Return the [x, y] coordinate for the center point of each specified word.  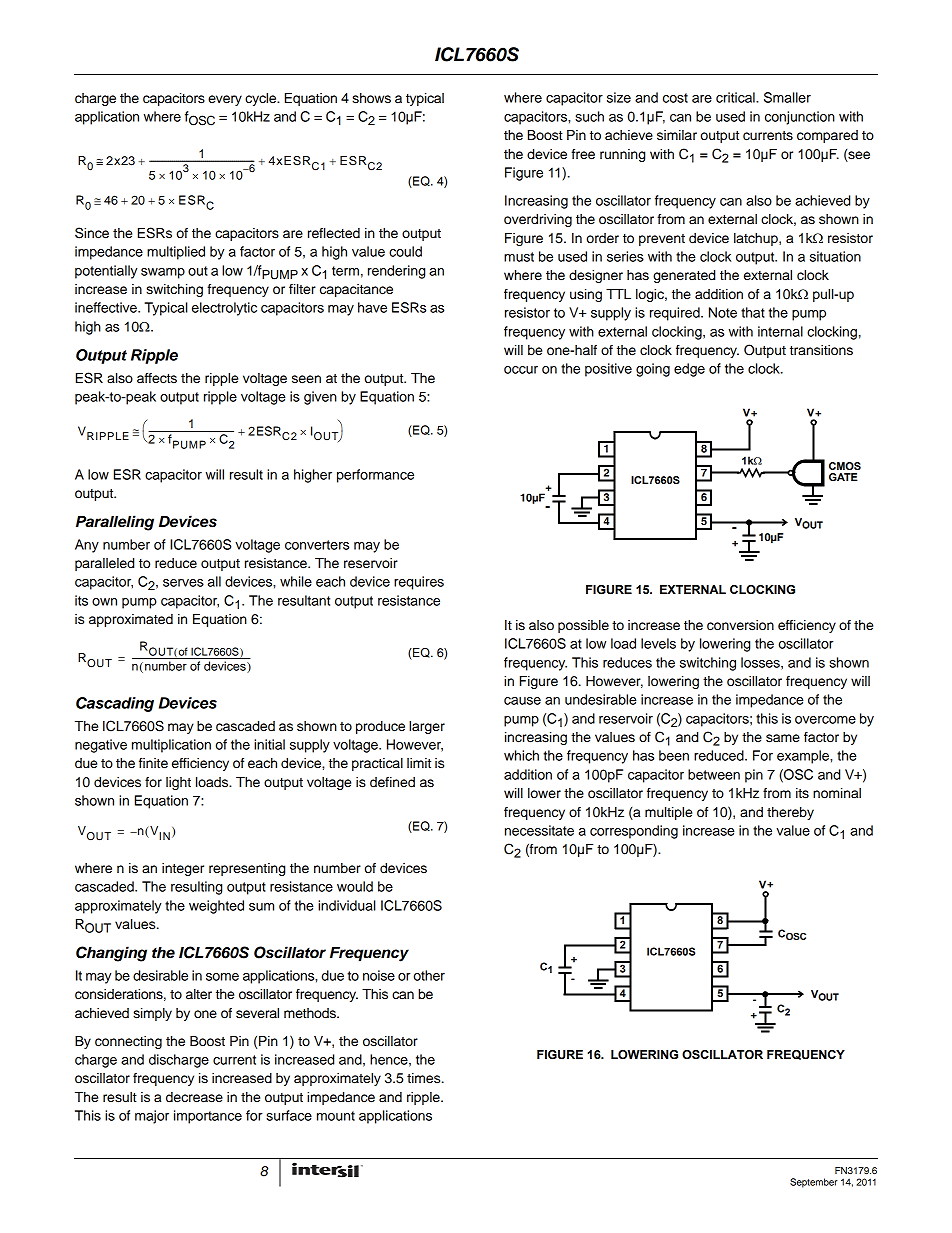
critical [736, 97]
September [814, 1183]
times [425, 1078]
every [225, 100]
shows [371, 98]
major [152, 1117]
